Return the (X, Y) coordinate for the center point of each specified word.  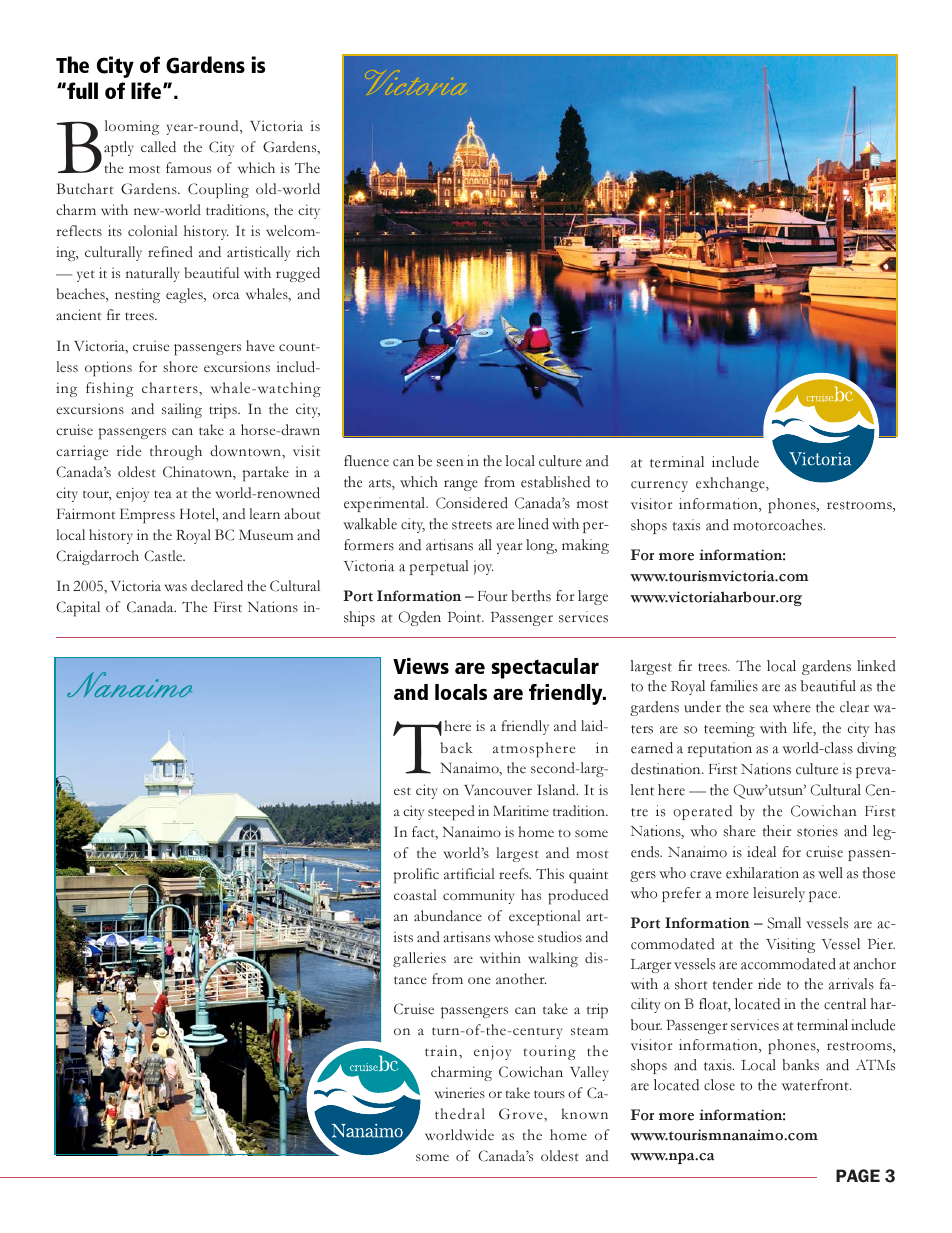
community (478, 896)
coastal (415, 894)
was (176, 588)
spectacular (545, 668)
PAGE (858, 1176)
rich (308, 251)
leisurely (779, 894)
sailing (182, 410)
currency (659, 486)
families (734, 686)
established (555, 482)
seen (450, 463)
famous (188, 167)
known (584, 1114)
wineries (460, 1093)
